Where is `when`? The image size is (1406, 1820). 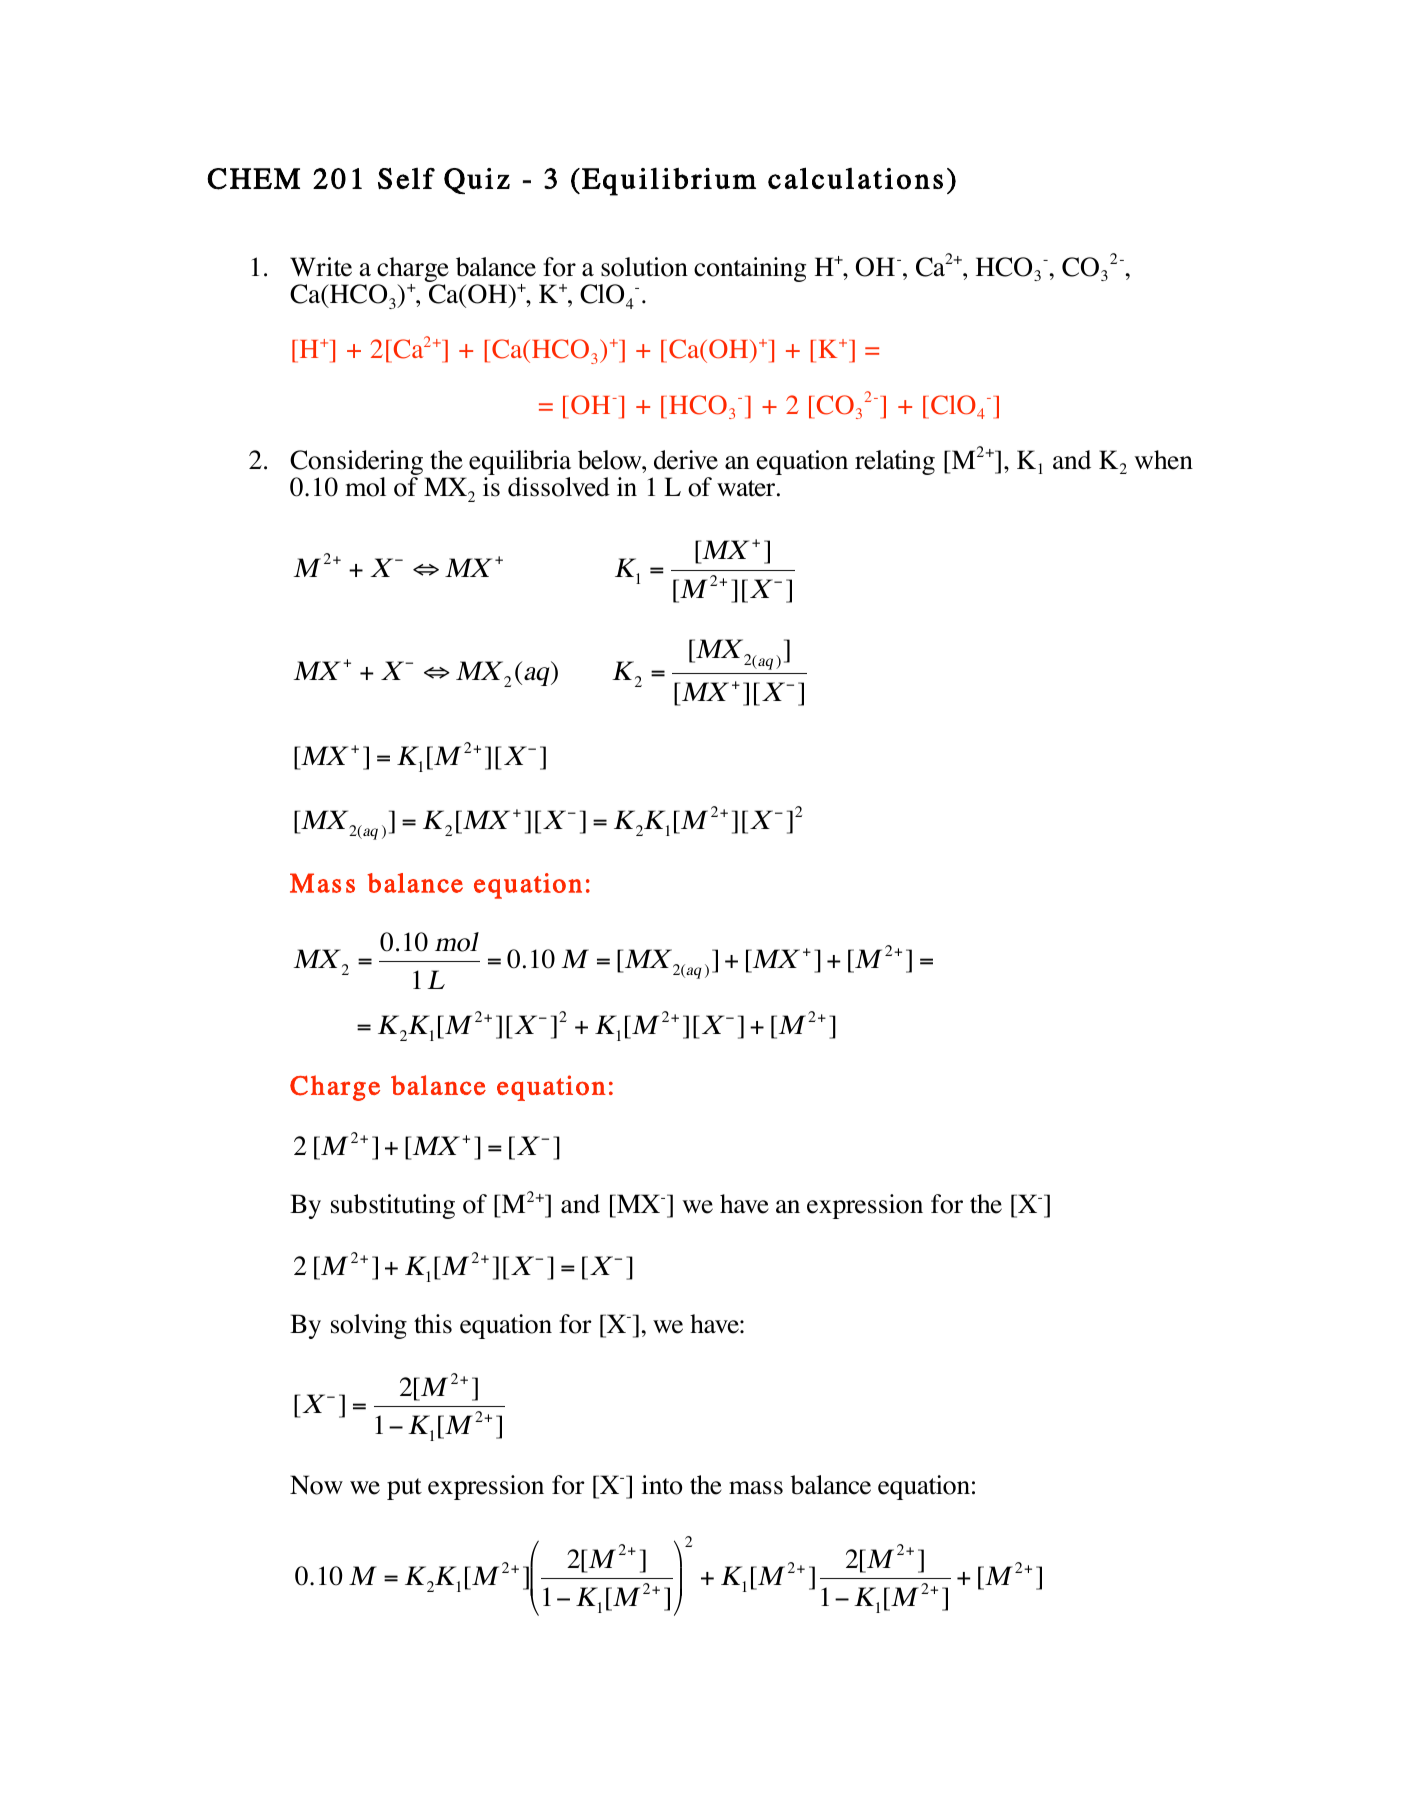
when is located at coordinates (1163, 460).
